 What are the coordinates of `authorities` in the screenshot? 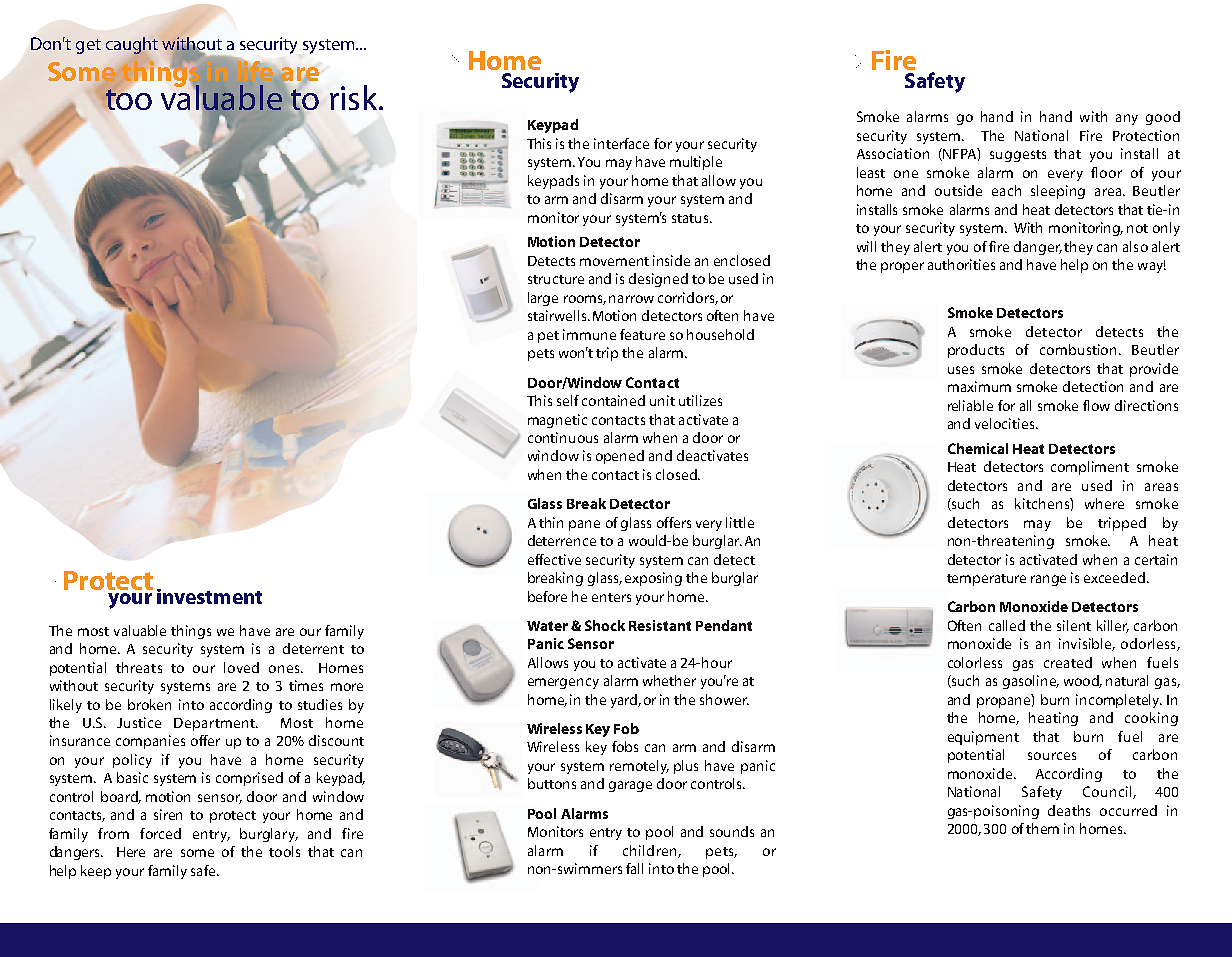 It's located at (961, 264).
